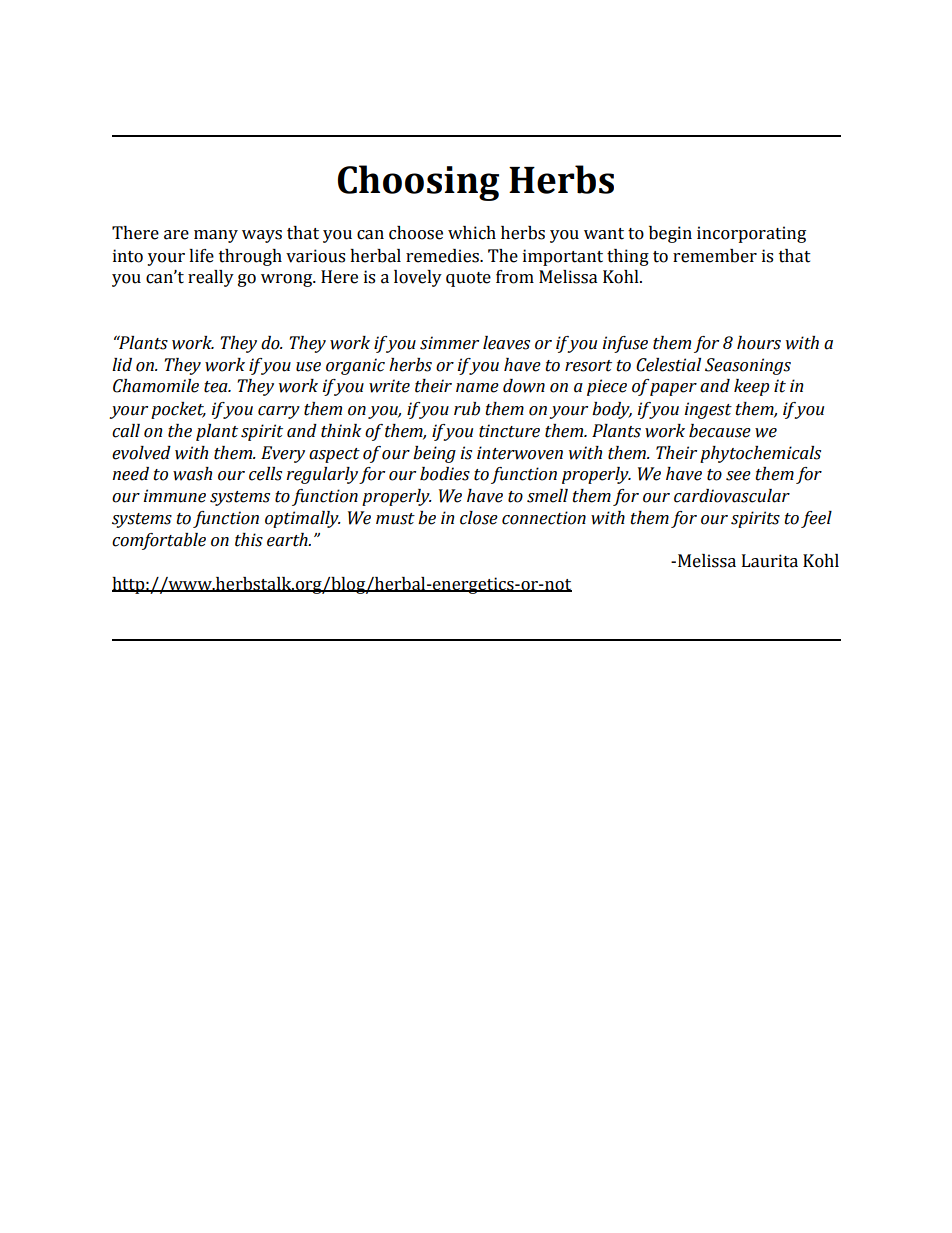  I want to click on Choosing, so click(418, 183).
